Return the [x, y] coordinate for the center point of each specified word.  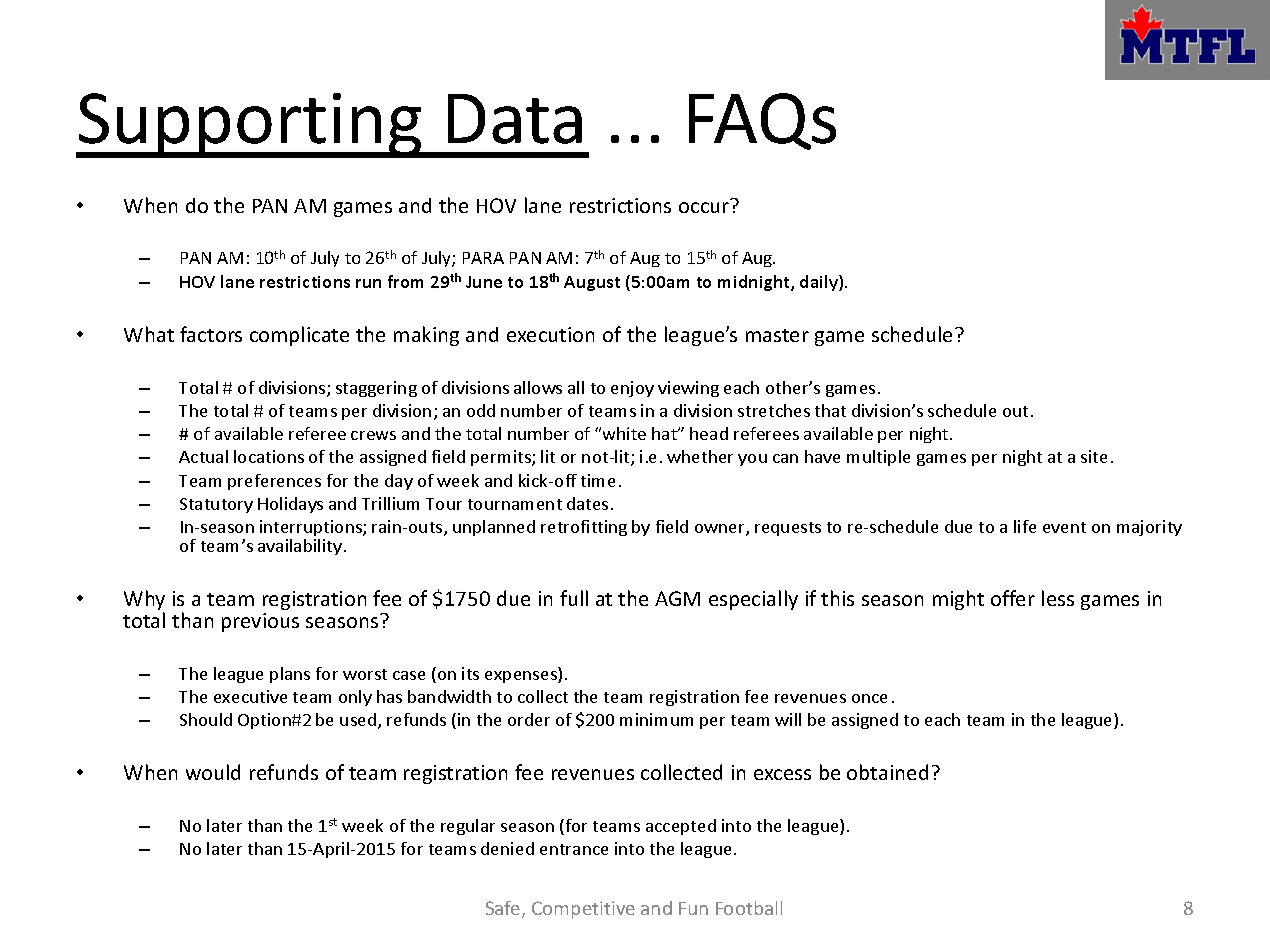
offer [1013, 598]
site [1094, 456]
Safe [504, 909]
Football [749, 908]
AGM [677, 598]
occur [704, 207]
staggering [376, 389]
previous [260, 622]
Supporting [250, 125]
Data [515, 119]
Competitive [583, 910]
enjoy [632, 389]
